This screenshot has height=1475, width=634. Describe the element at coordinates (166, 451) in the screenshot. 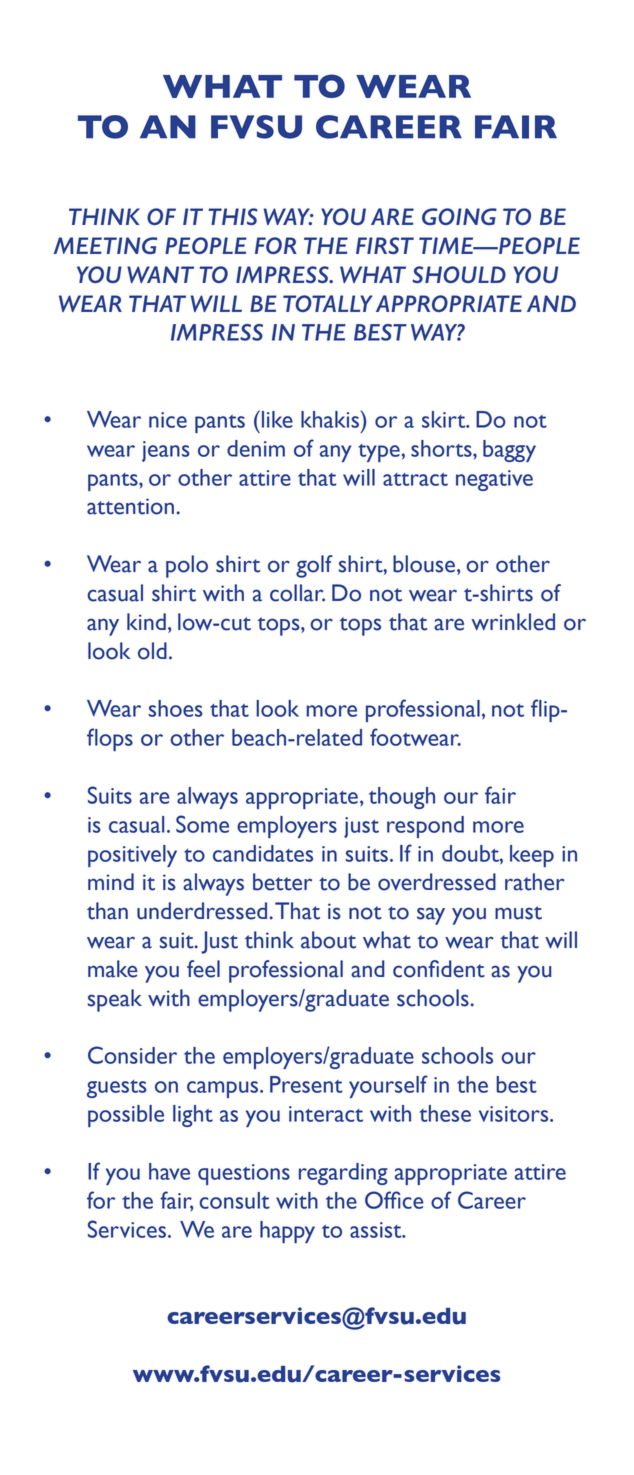

I see `jeans` at that location.
